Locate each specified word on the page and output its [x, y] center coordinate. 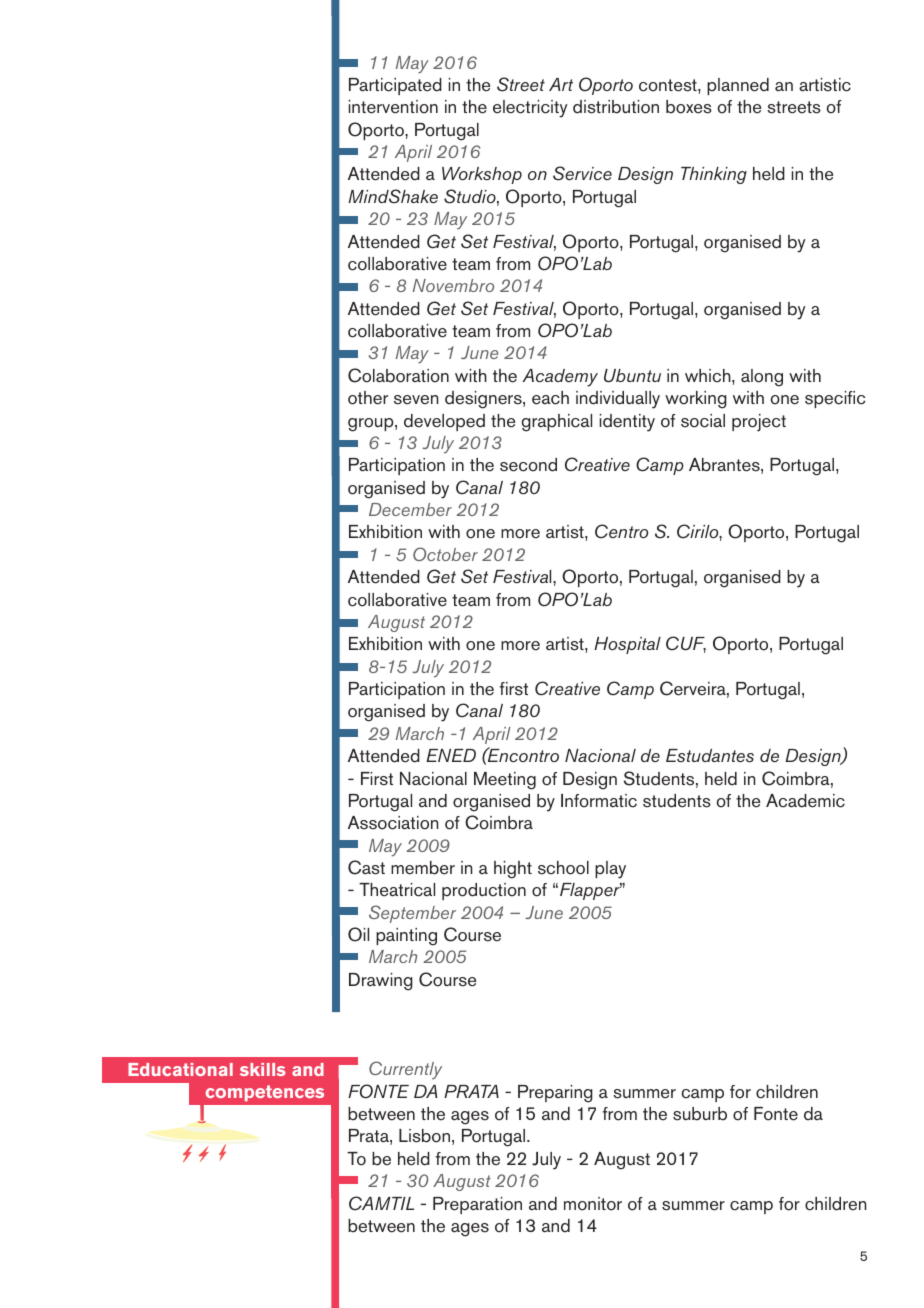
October [445, 554]
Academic [805, 801]
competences [265, 1093]
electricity [530, 109]
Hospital [627, 645]
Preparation [477, 1205]
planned [738, 86]
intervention [393, 107]
